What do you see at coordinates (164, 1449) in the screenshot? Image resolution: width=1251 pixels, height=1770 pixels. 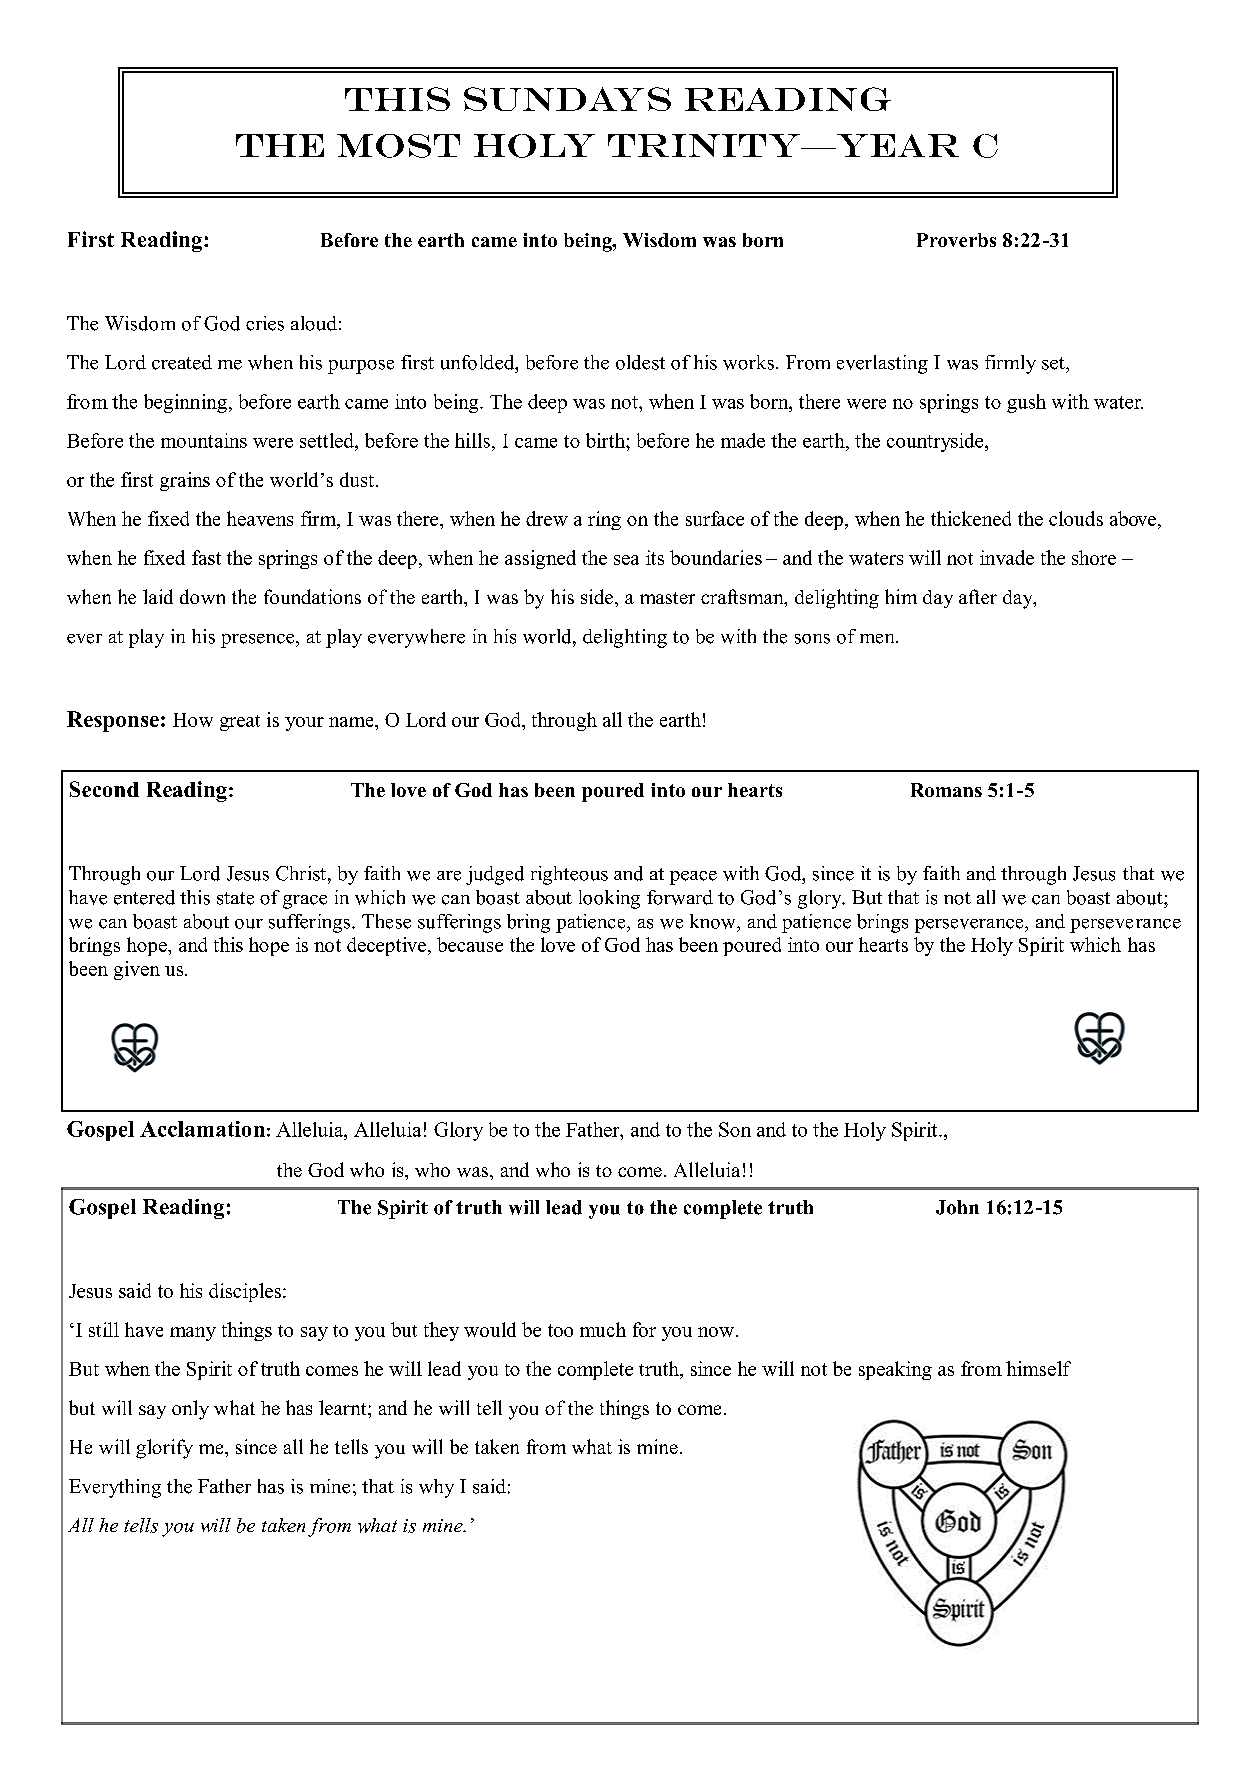 I see `glorify` at bounding box center [164, 1449].
